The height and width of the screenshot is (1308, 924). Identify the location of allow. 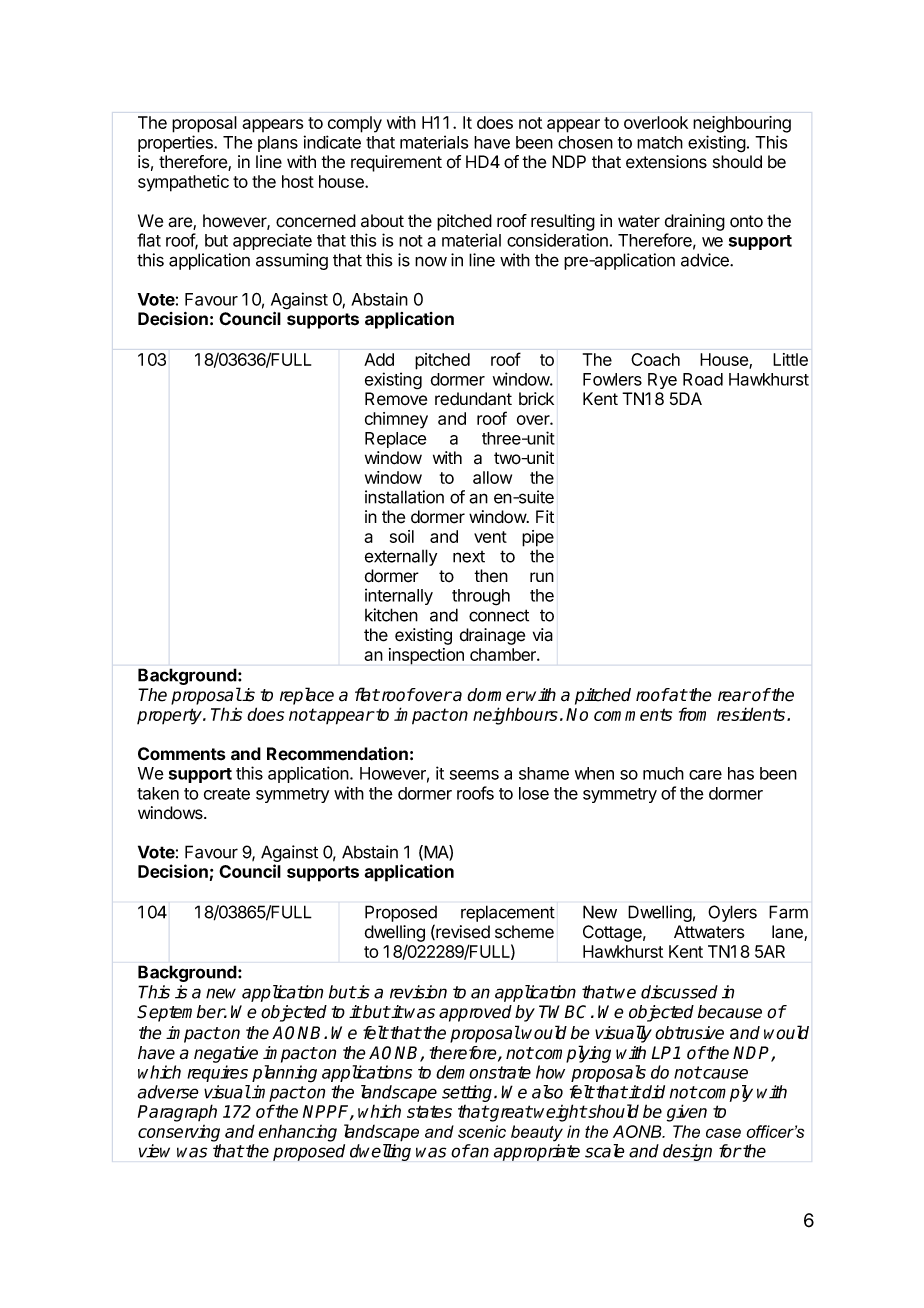
(492, 477).
